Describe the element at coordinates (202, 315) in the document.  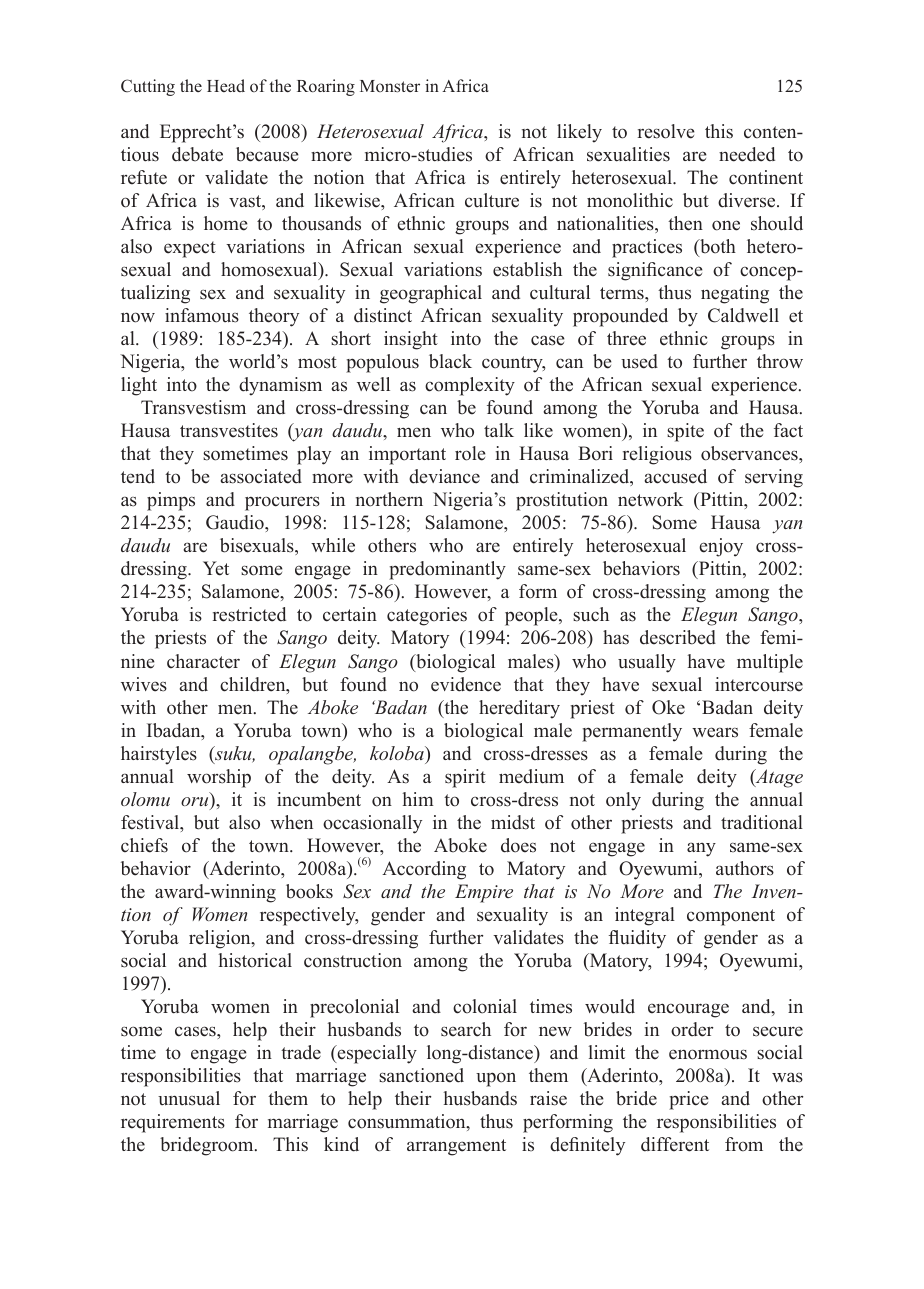
I see `infamous` at that location.
